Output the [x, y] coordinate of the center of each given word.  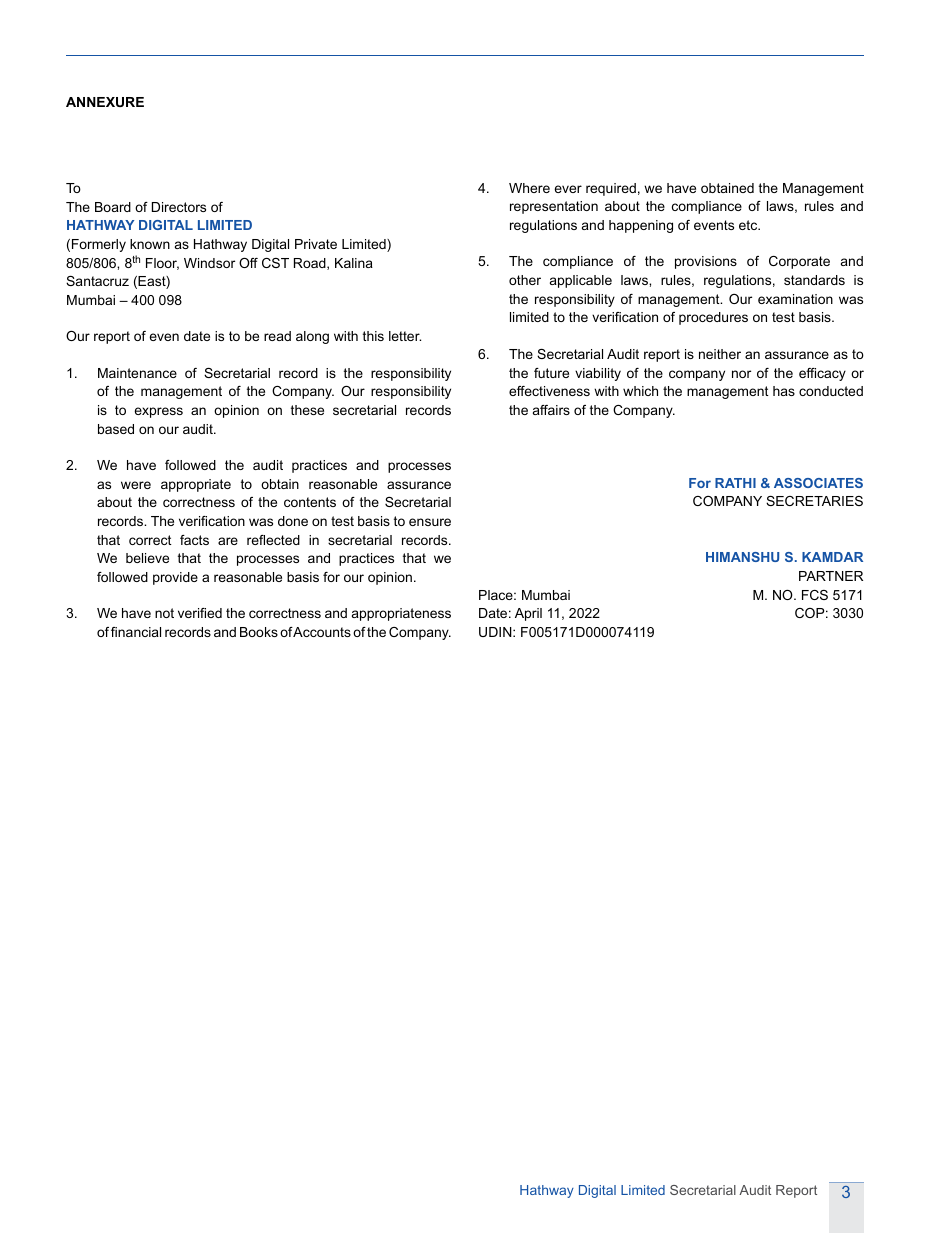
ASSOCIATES [818, 483]
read [277, 336]
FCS [815, 595]
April [528, 614]
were [136, 485]
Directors [179, 207]
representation [554, 207]
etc [749, 225]
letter [405, 336]
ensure [430, 522]
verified [200, 613]
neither [720, 354]
